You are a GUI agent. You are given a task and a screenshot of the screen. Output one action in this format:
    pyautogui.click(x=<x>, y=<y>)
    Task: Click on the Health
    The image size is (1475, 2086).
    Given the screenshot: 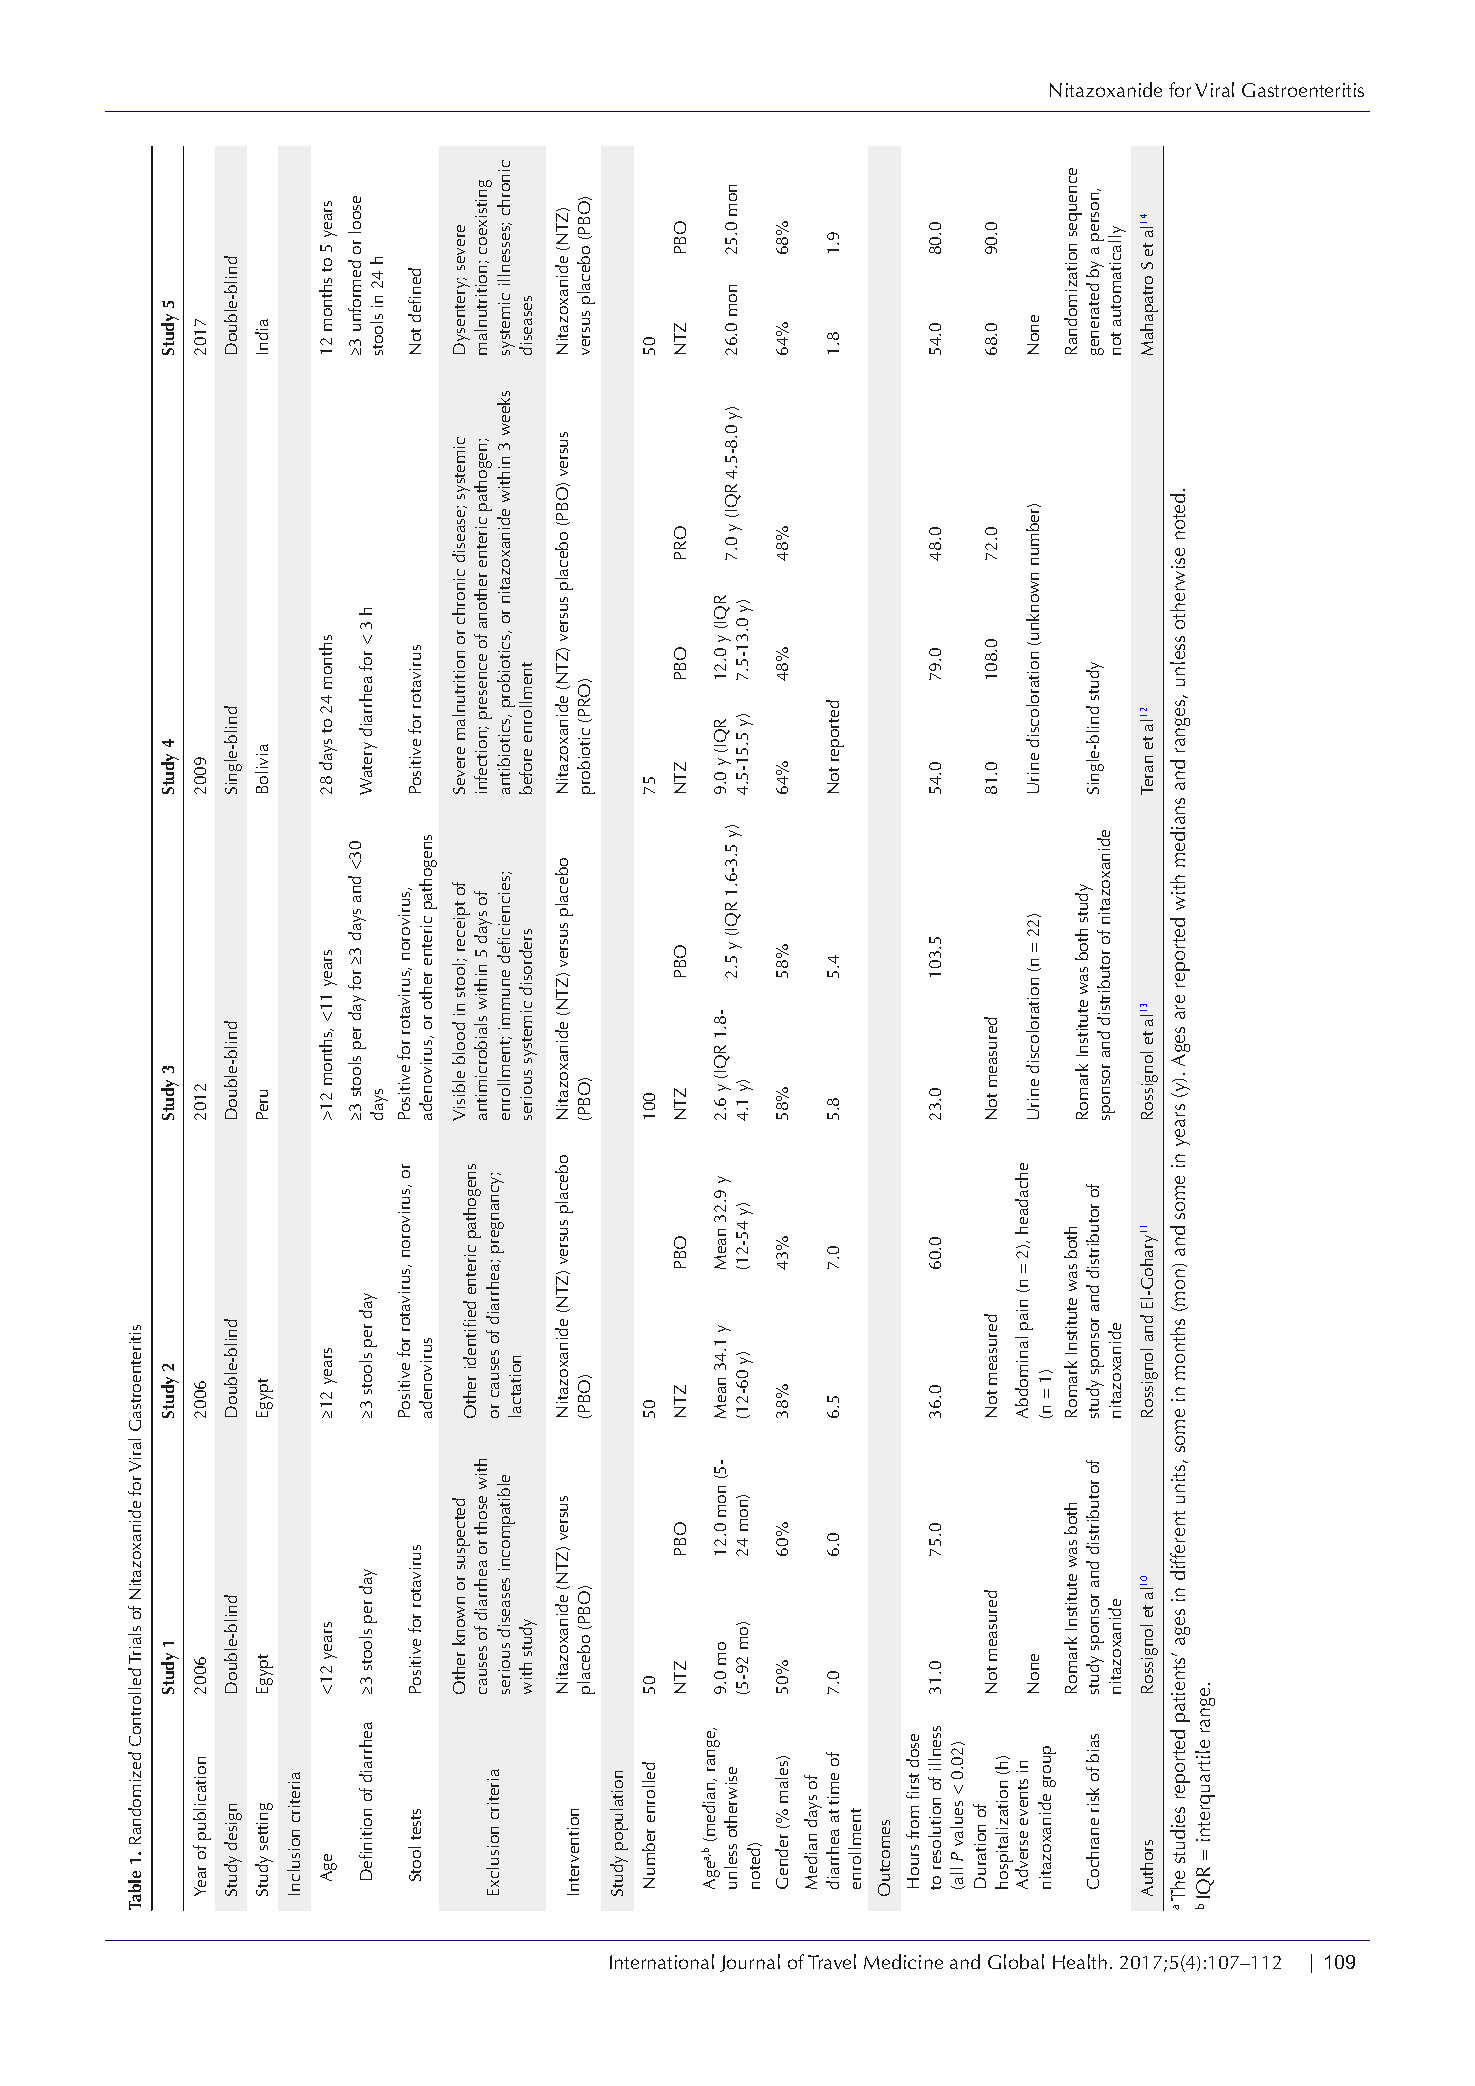 What is the action you would take?
    pyautogui.click(x=1080, y=1961)
